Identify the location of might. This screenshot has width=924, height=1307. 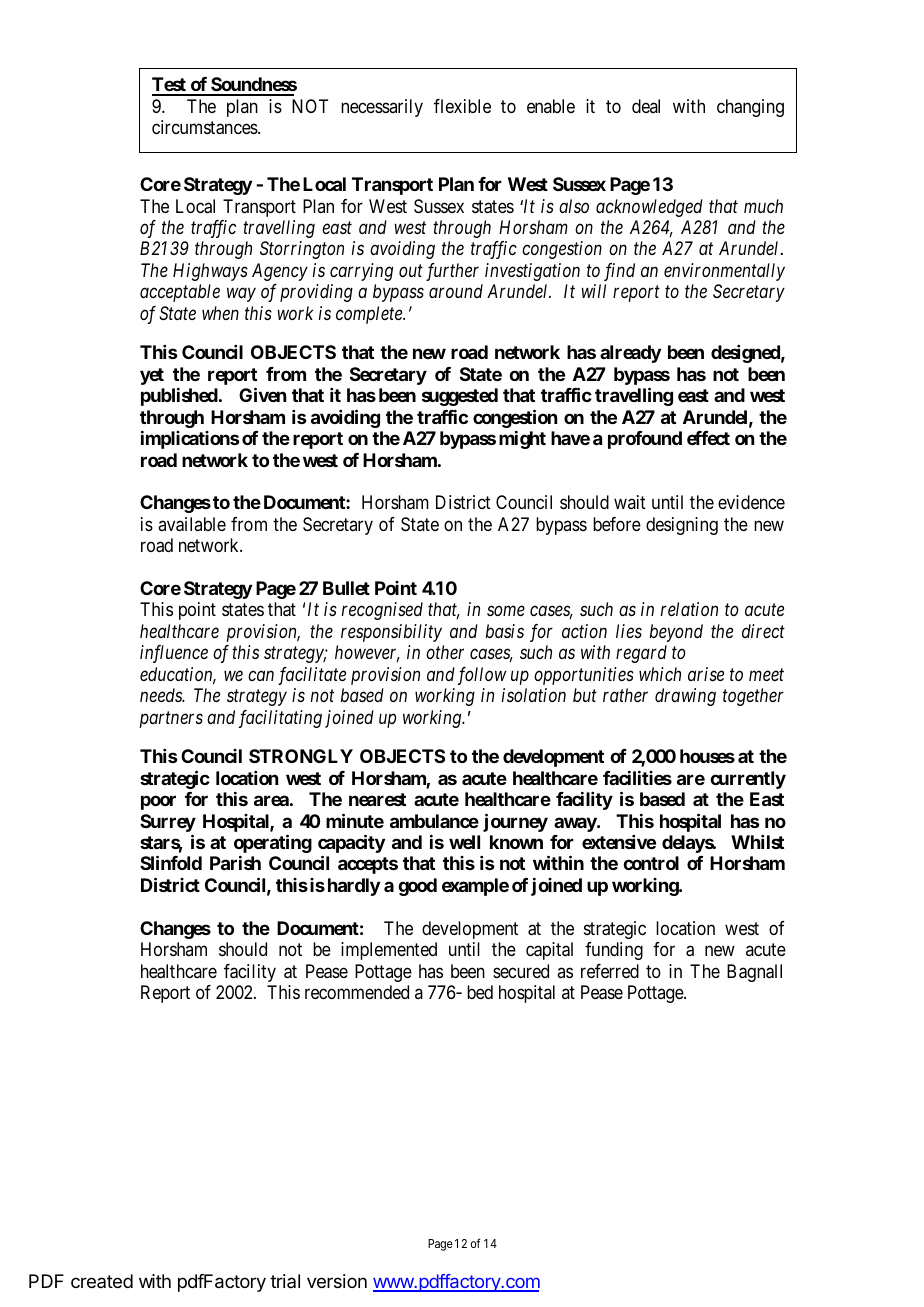
(522, 439).
